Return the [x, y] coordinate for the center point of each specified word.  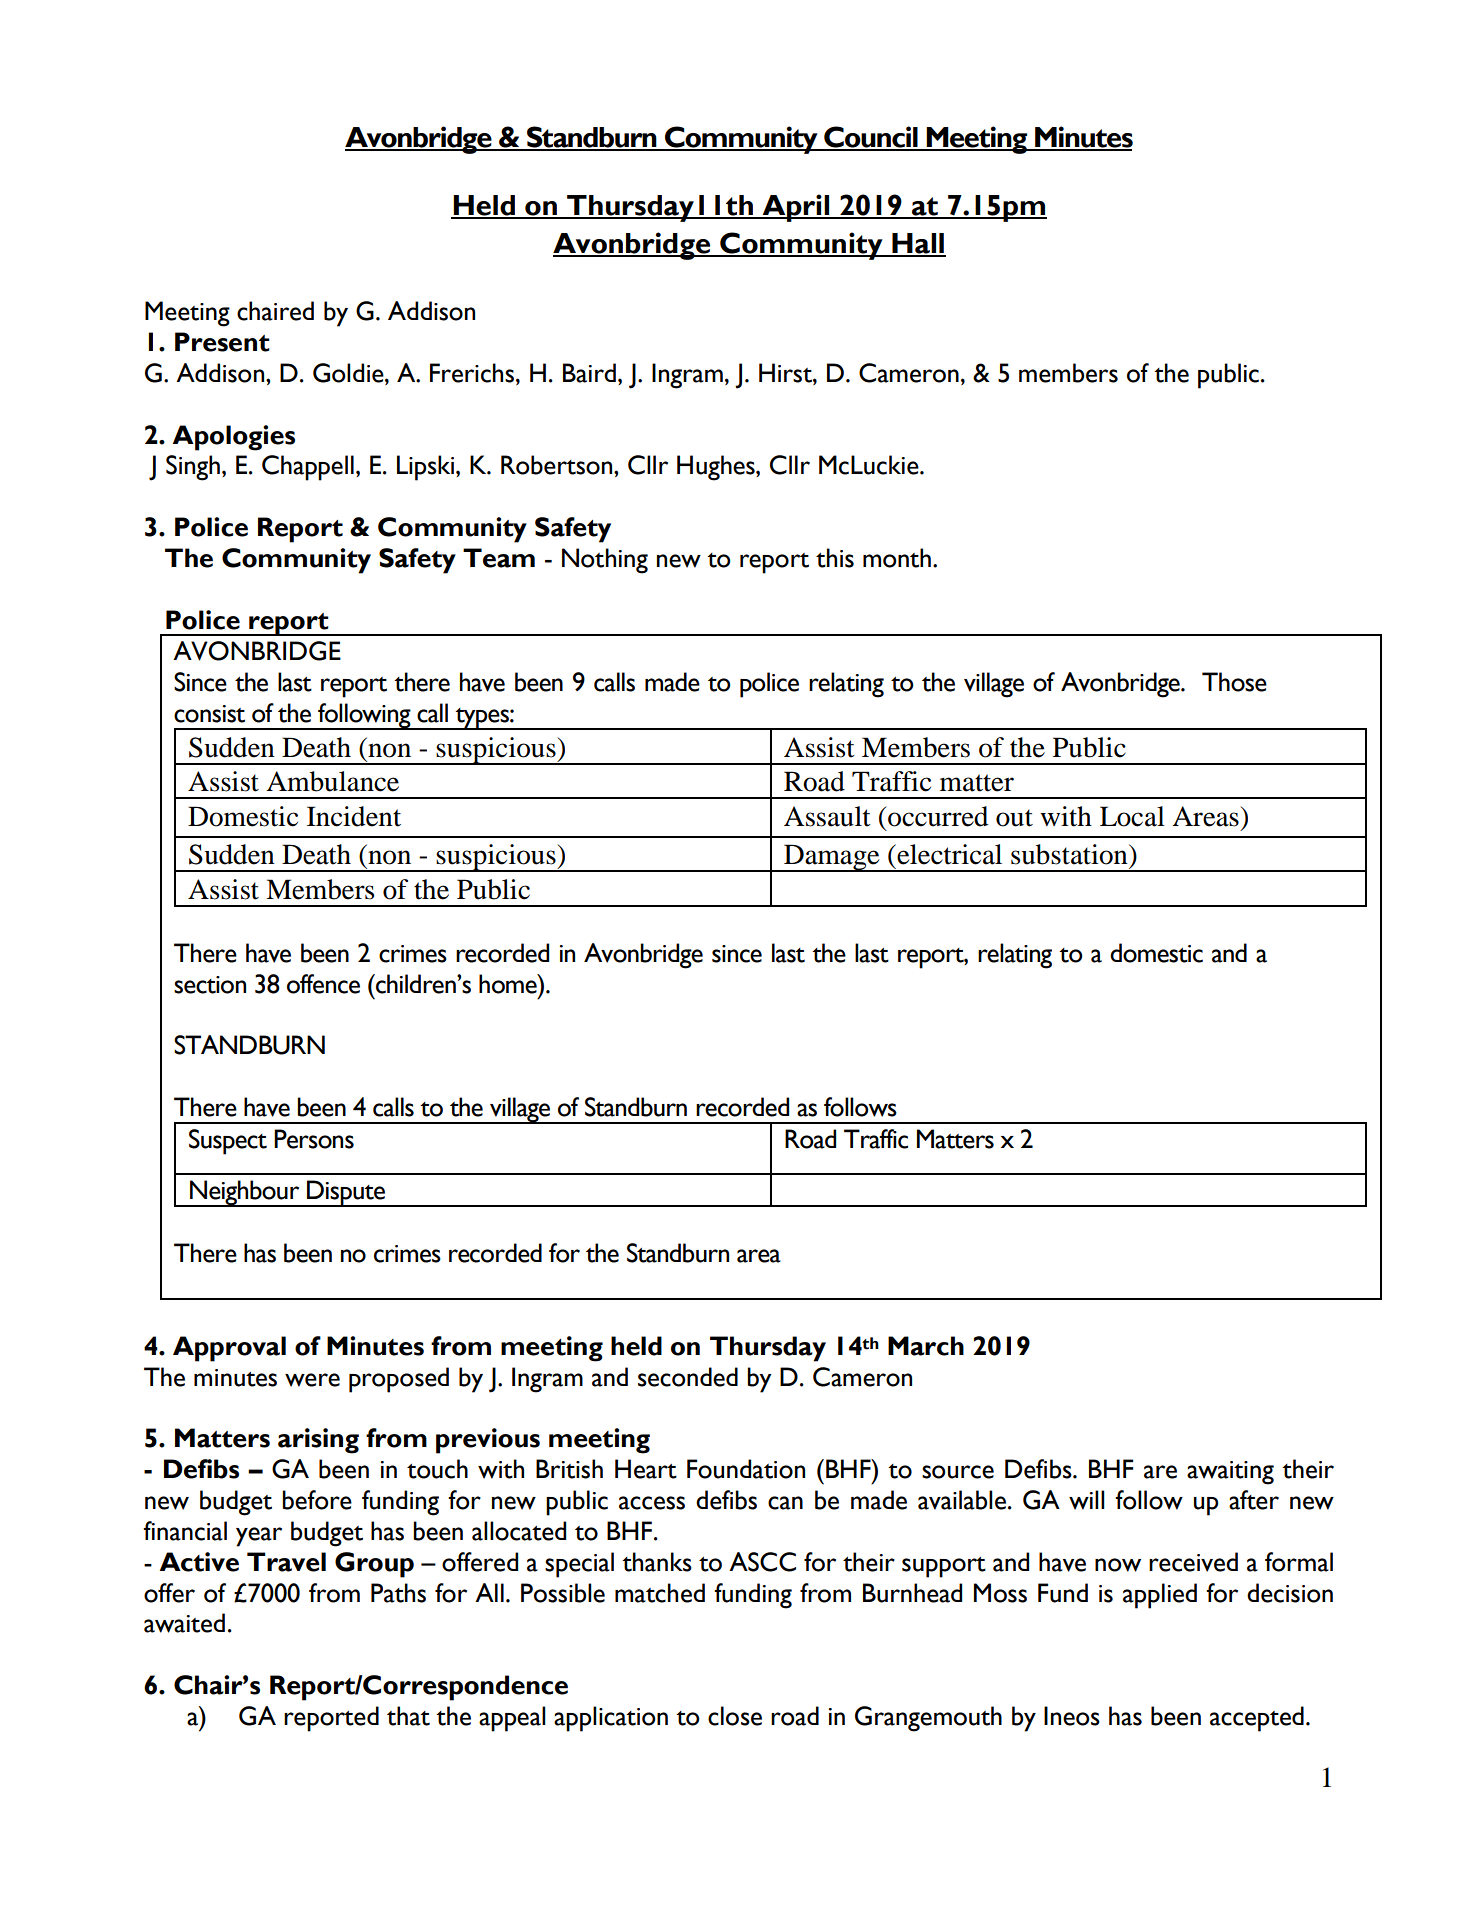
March [926, 1346]
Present [222, 342]
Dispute [346, 1193]
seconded [688, 1377]
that [408, 1716]
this [835, 558]
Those [1234, 682]
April [796, 208]
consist [209, 714]
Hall [918, 244]
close [735, 1716]
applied [1160, 1596]
